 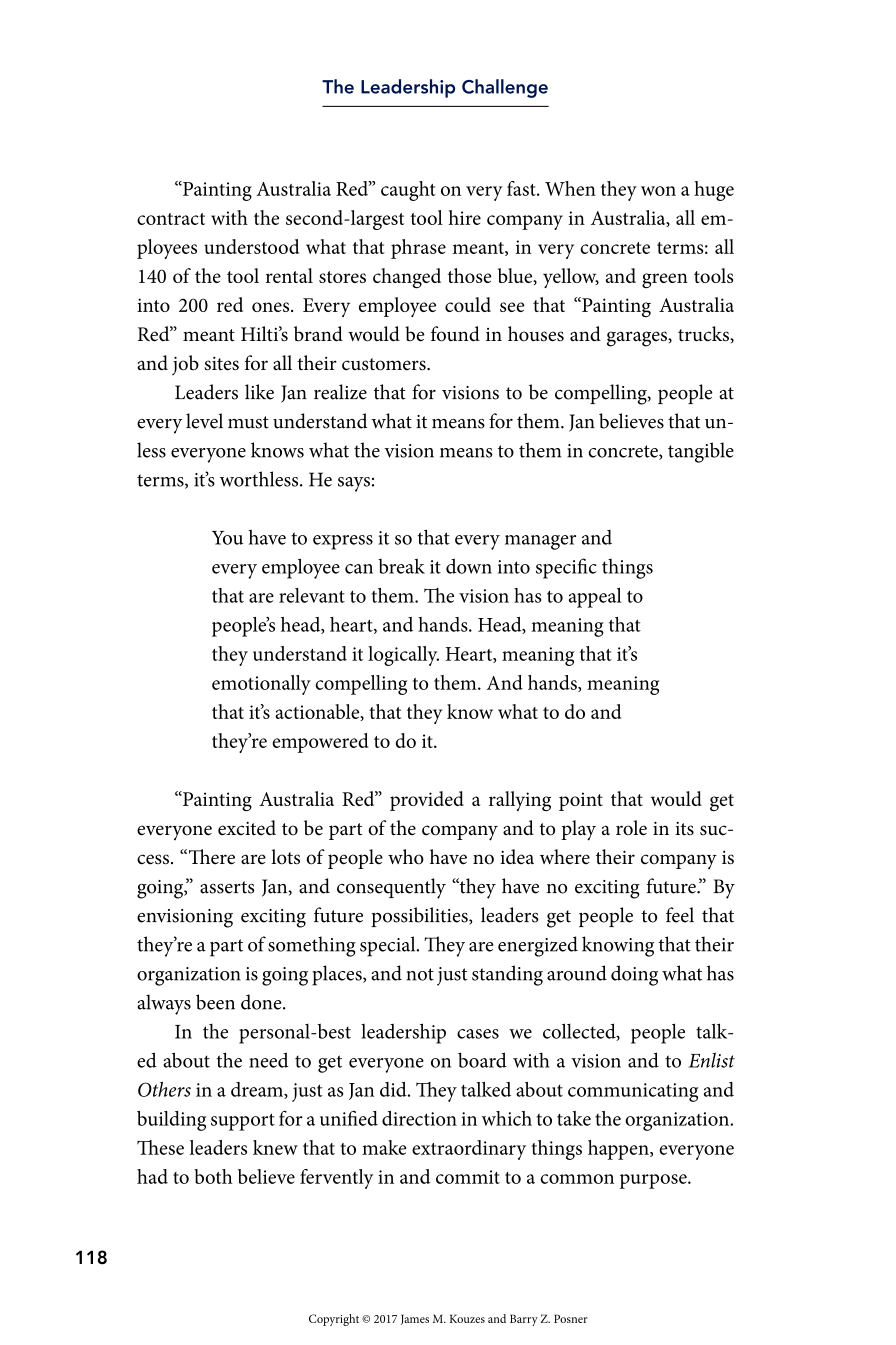 What do you see at coordinates (204, 421) in the document?
I see `level` at bounding box center [204, 421].
